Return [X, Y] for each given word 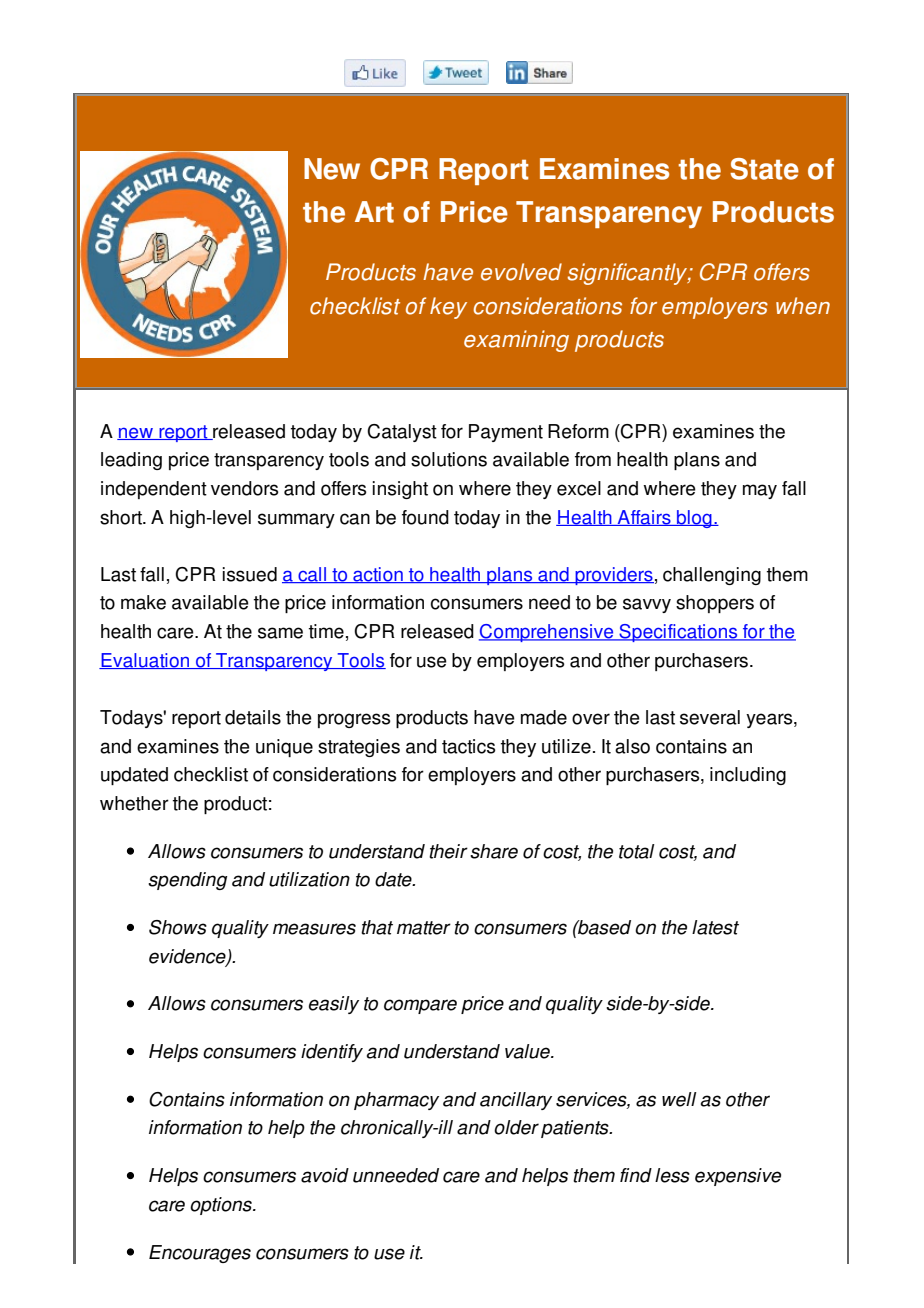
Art [374, 212]
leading [131, 461]
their [448, 851]
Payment [506, 433]
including [748, 776]
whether [134, 803]
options [222, 1206]
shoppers [715, 604]
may [760, 491]
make [143, 602]
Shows [178, 927]
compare [420, 1006]
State [764, 169]
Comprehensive [547, 633]
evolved [521, 272]
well [679, 1099]
